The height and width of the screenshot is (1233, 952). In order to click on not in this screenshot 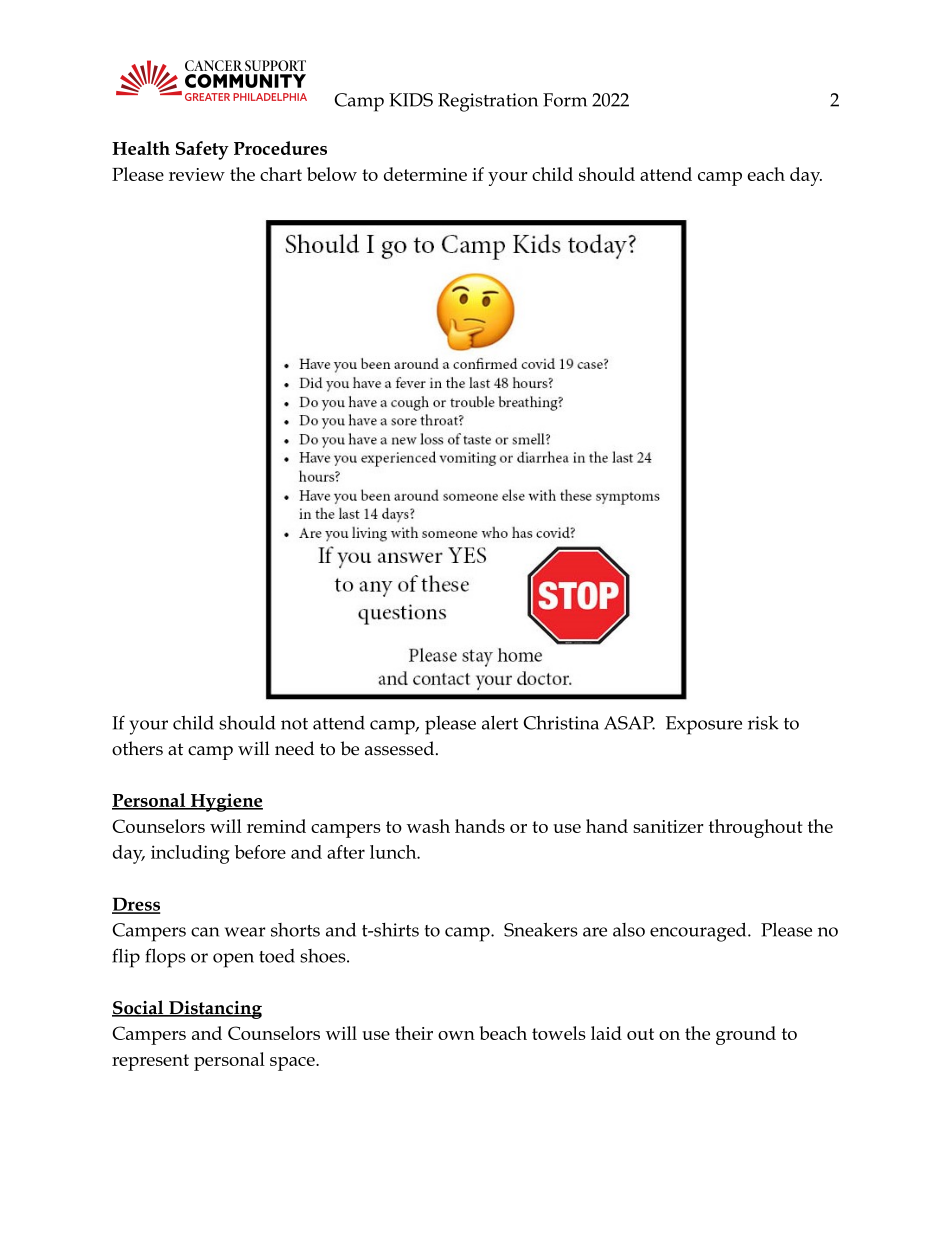, I will do `click(294, 724)`.
